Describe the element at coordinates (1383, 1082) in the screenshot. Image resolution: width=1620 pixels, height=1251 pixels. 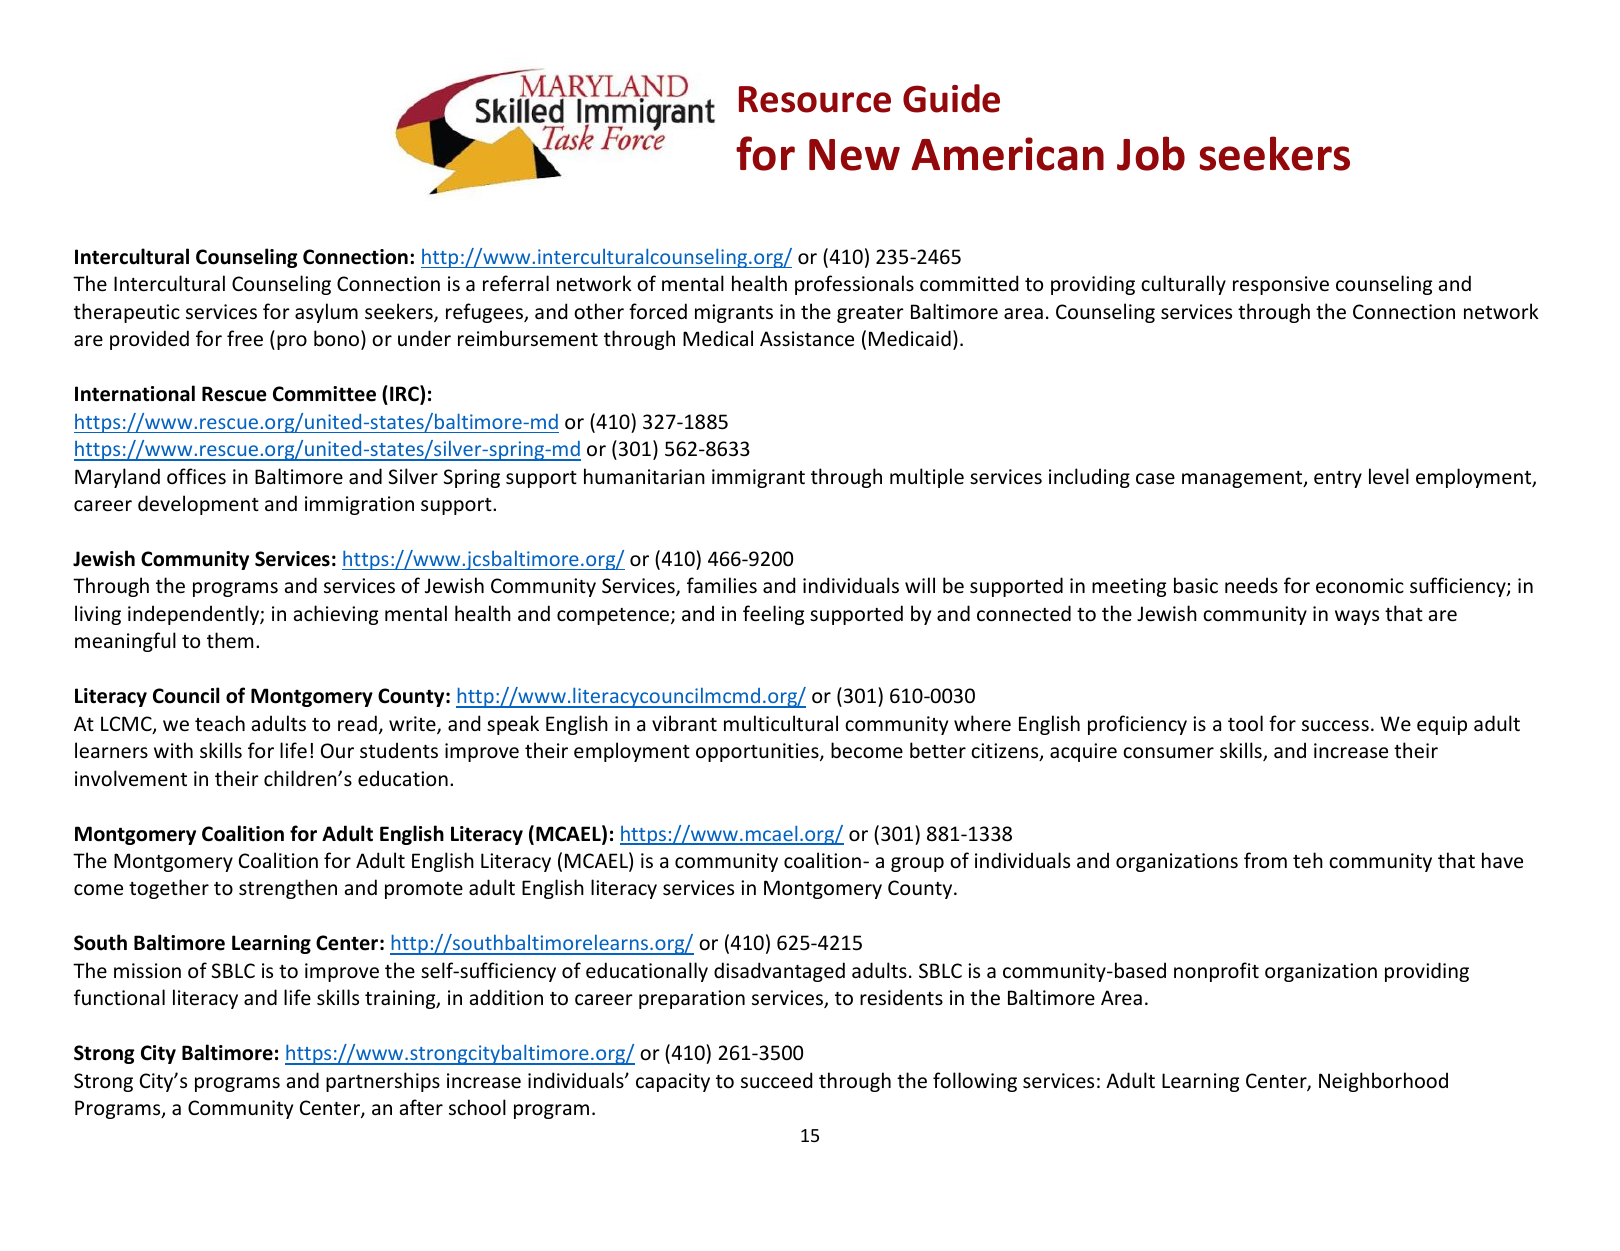
I see `Neighborhood` at that location.
